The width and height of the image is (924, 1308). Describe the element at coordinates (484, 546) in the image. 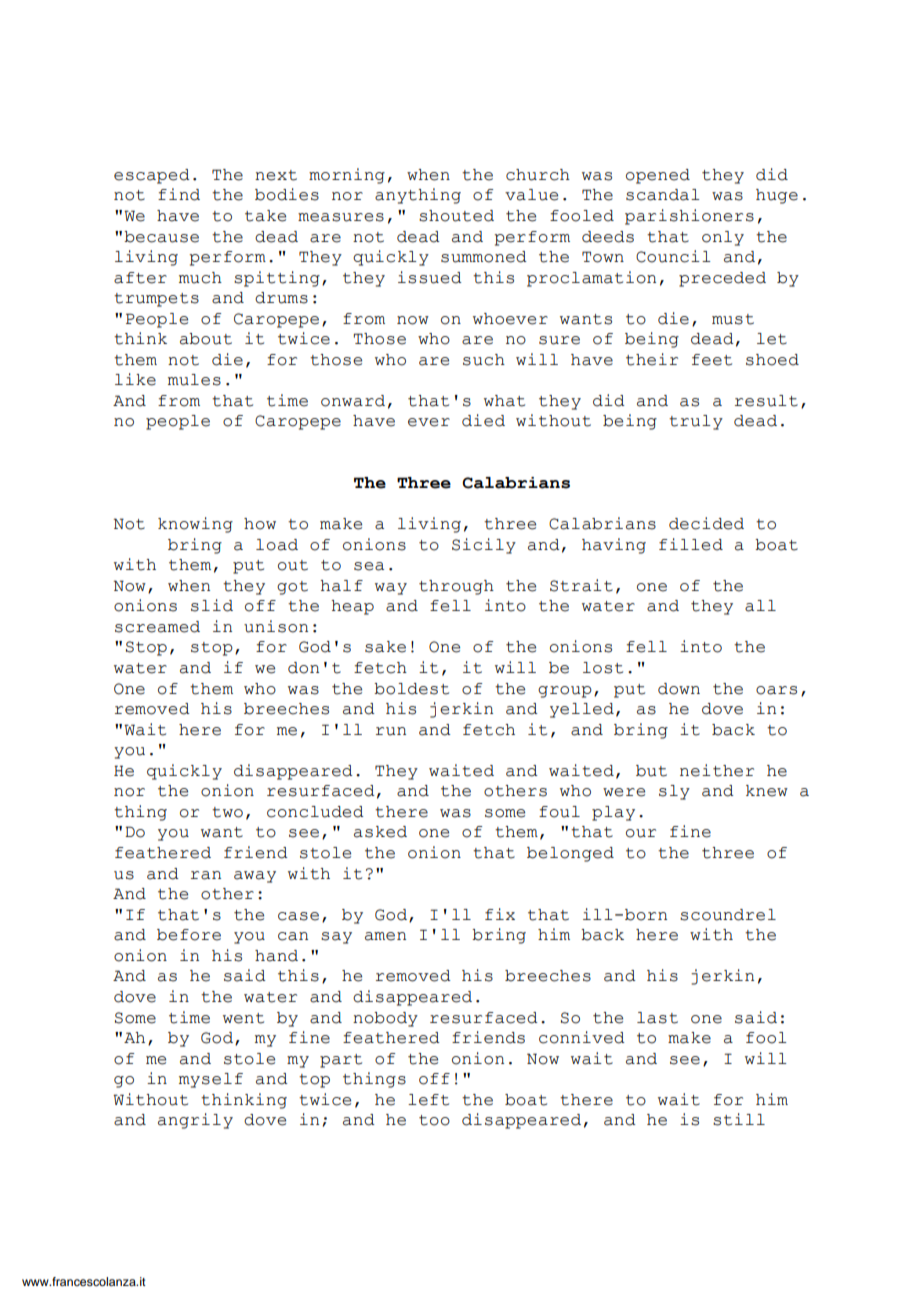

I see `Sicily` at that location.
